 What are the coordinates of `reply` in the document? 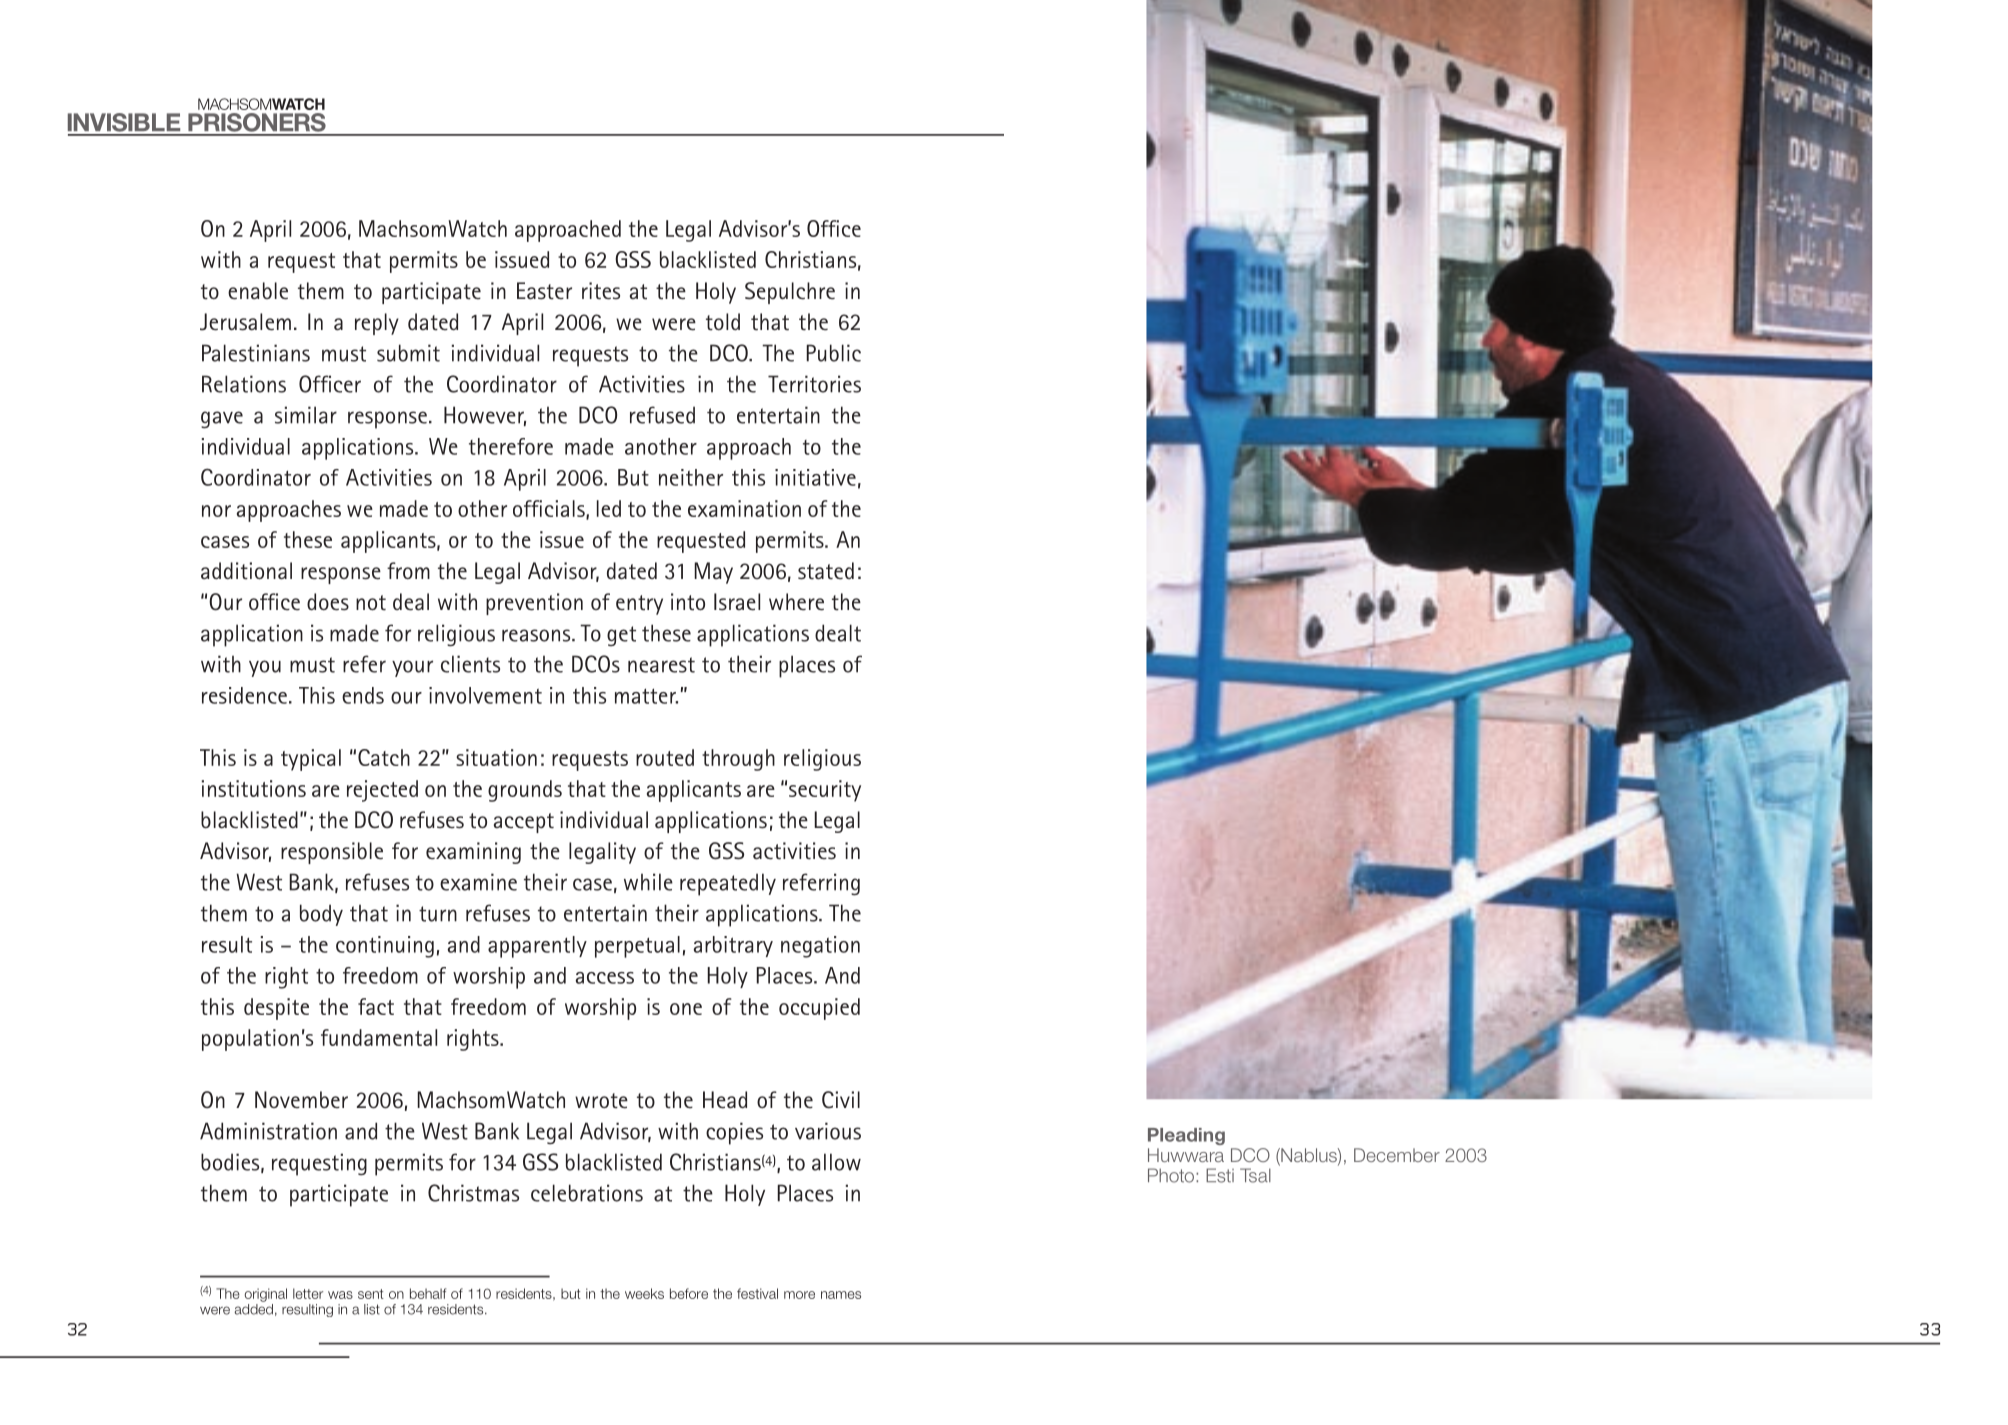 It's located at (377, 324).
